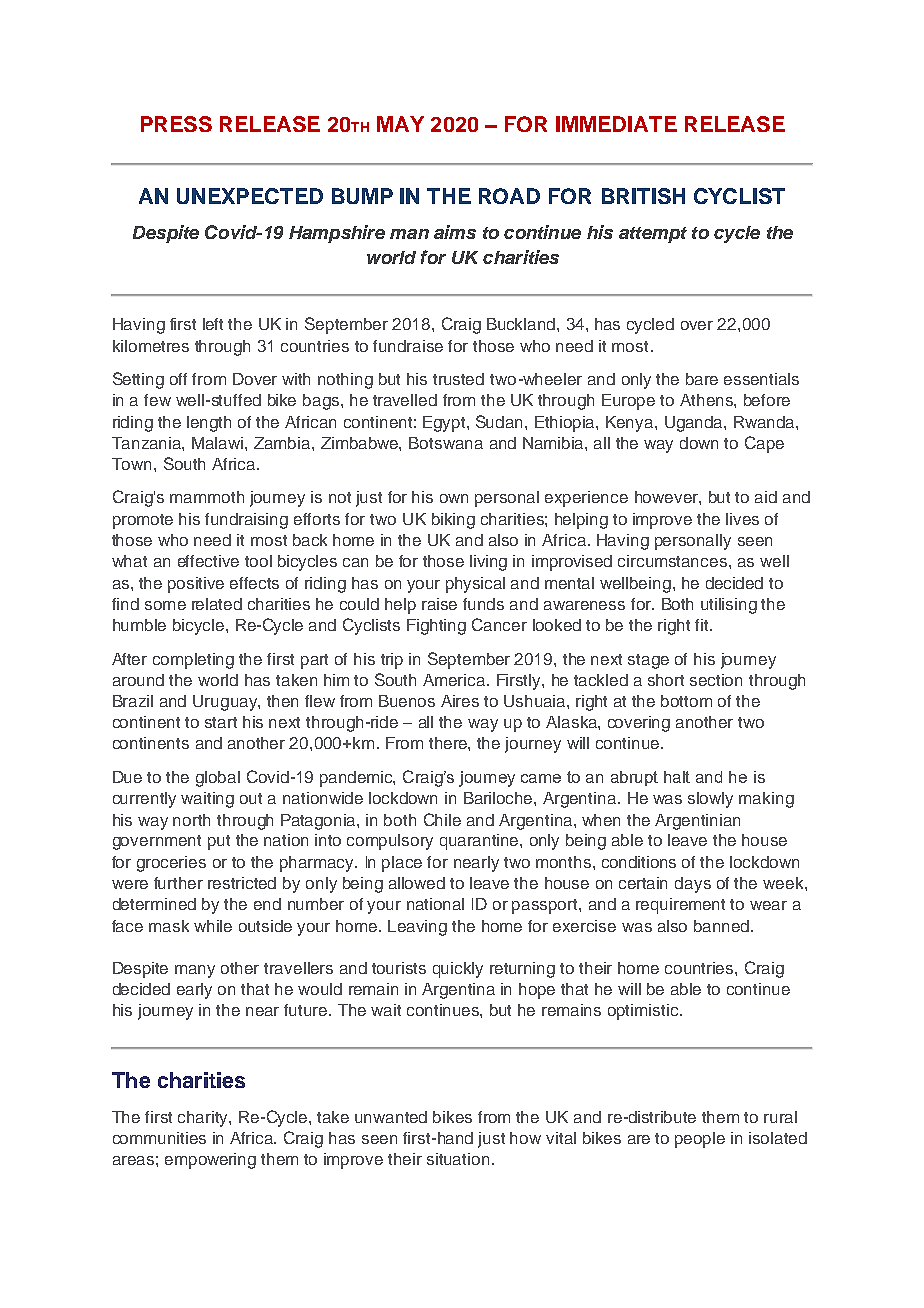 The height and width of the screenshot is (1308, 924). I want to click on situation, so click(458, 1159).
